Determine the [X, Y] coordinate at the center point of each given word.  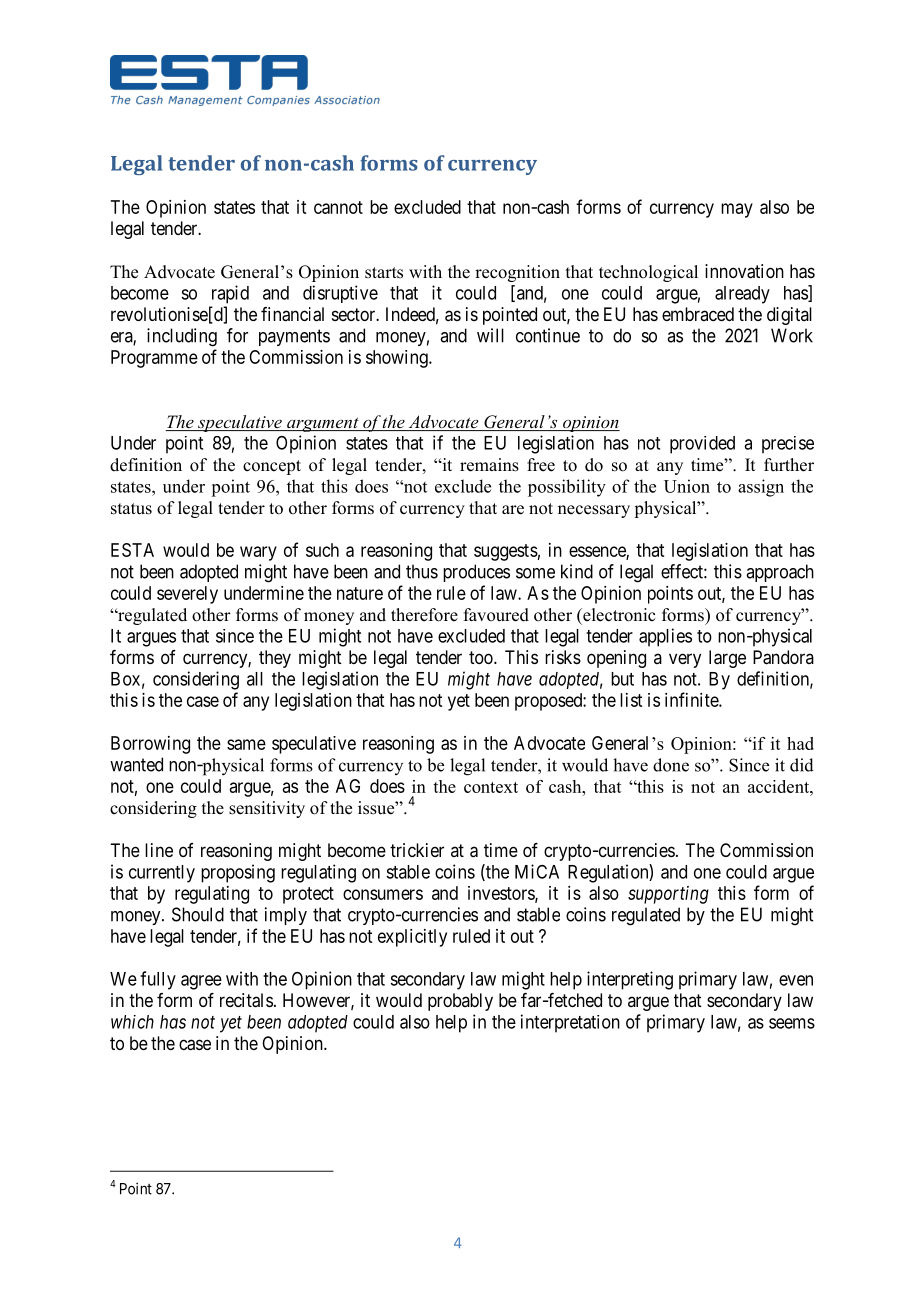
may [737, 210]
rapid [230, 294]
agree [201, 982]
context [491, 787]
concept [272, 467]
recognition [517, 273]
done [671, 765]
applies [665, 637]
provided [702, 445]
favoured [496, 615]
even [796, 980]
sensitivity [267, 809]
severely [187, 595]
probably [460, 1002]
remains [489, 465]
